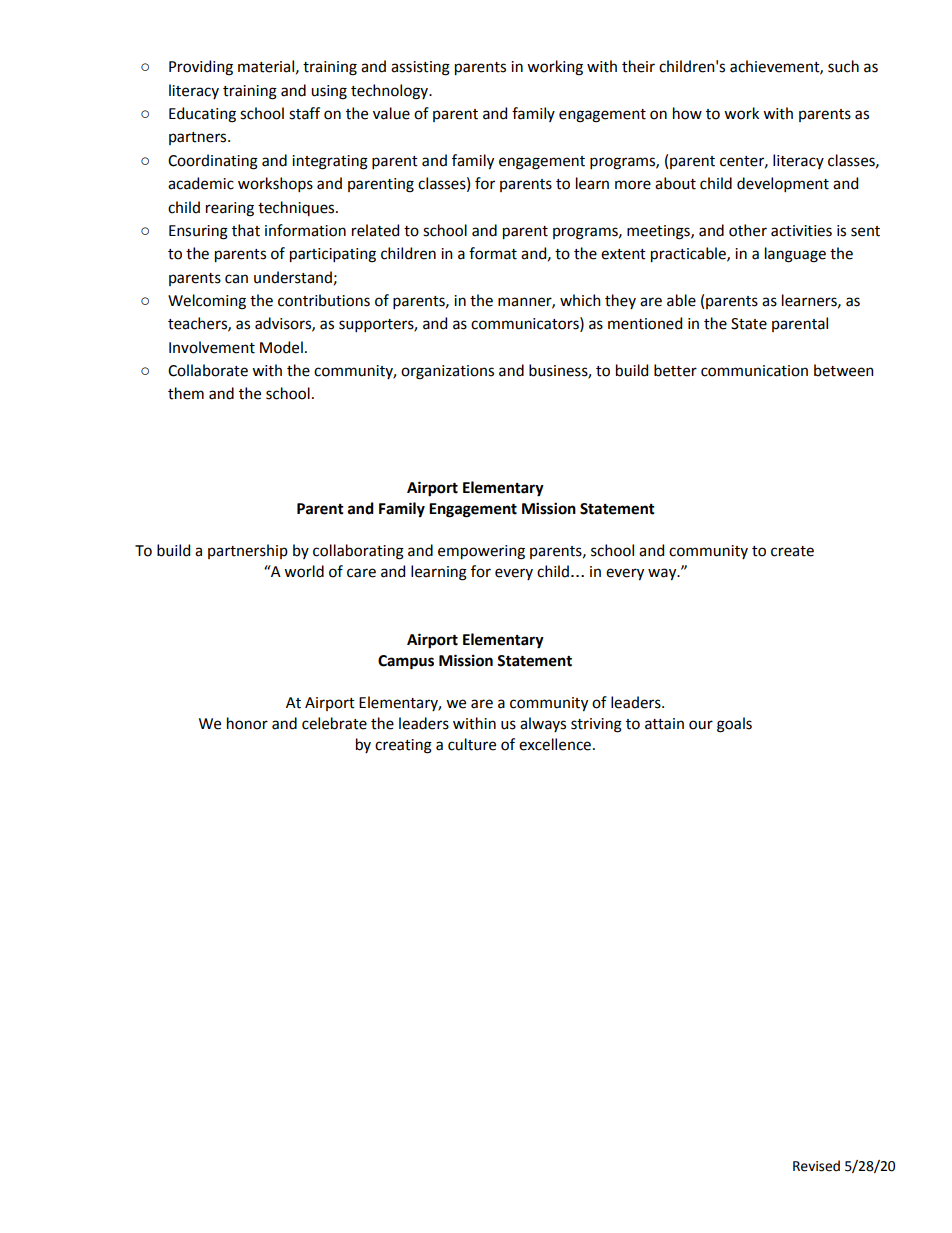  Describe the element at coordinates (304, 113) in the image. I see `staff` at that location.
